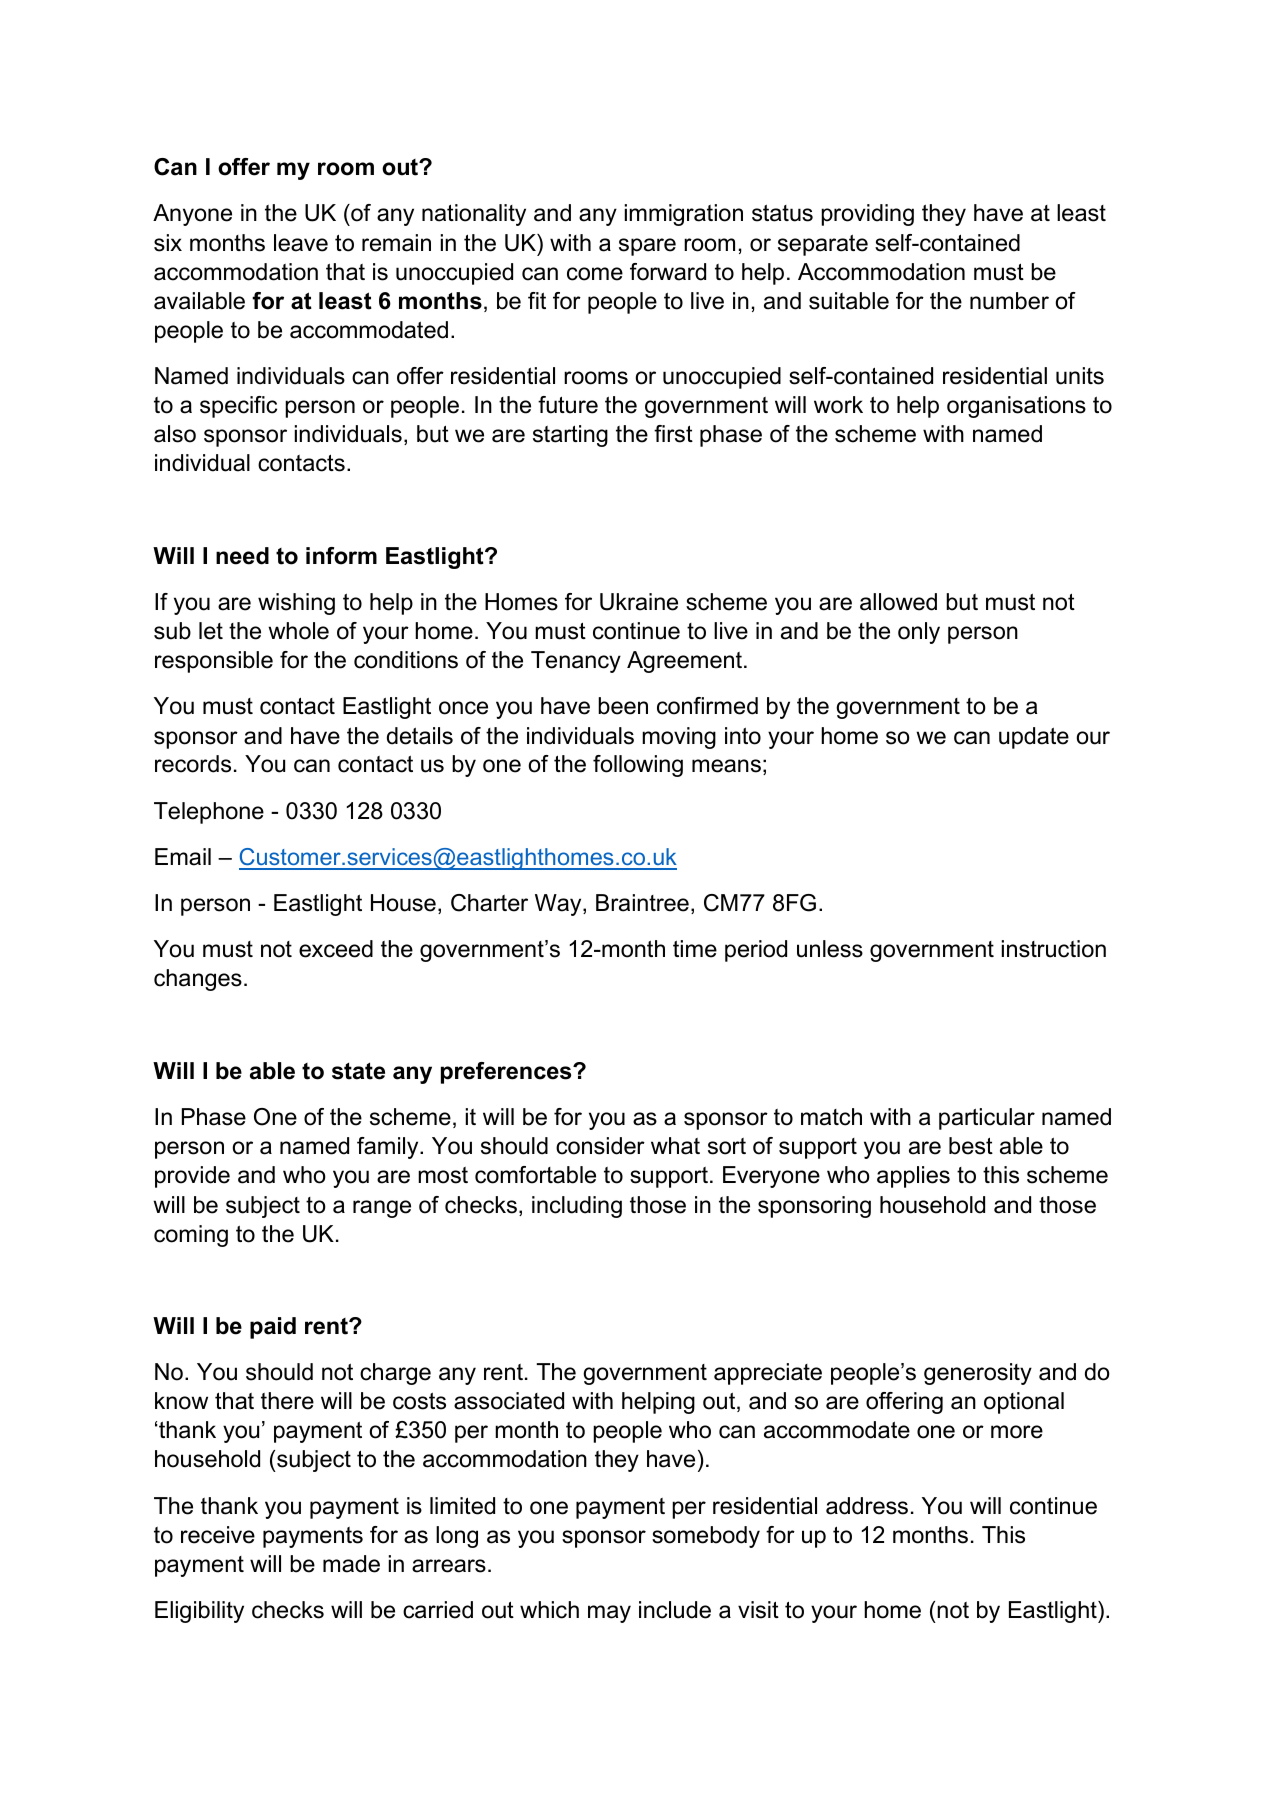 Image resolution: width=1270 pixels, height=1796 pixels. Describe the element at coordinates (639, 602) in the page. I see `Ukraine` at that location.
